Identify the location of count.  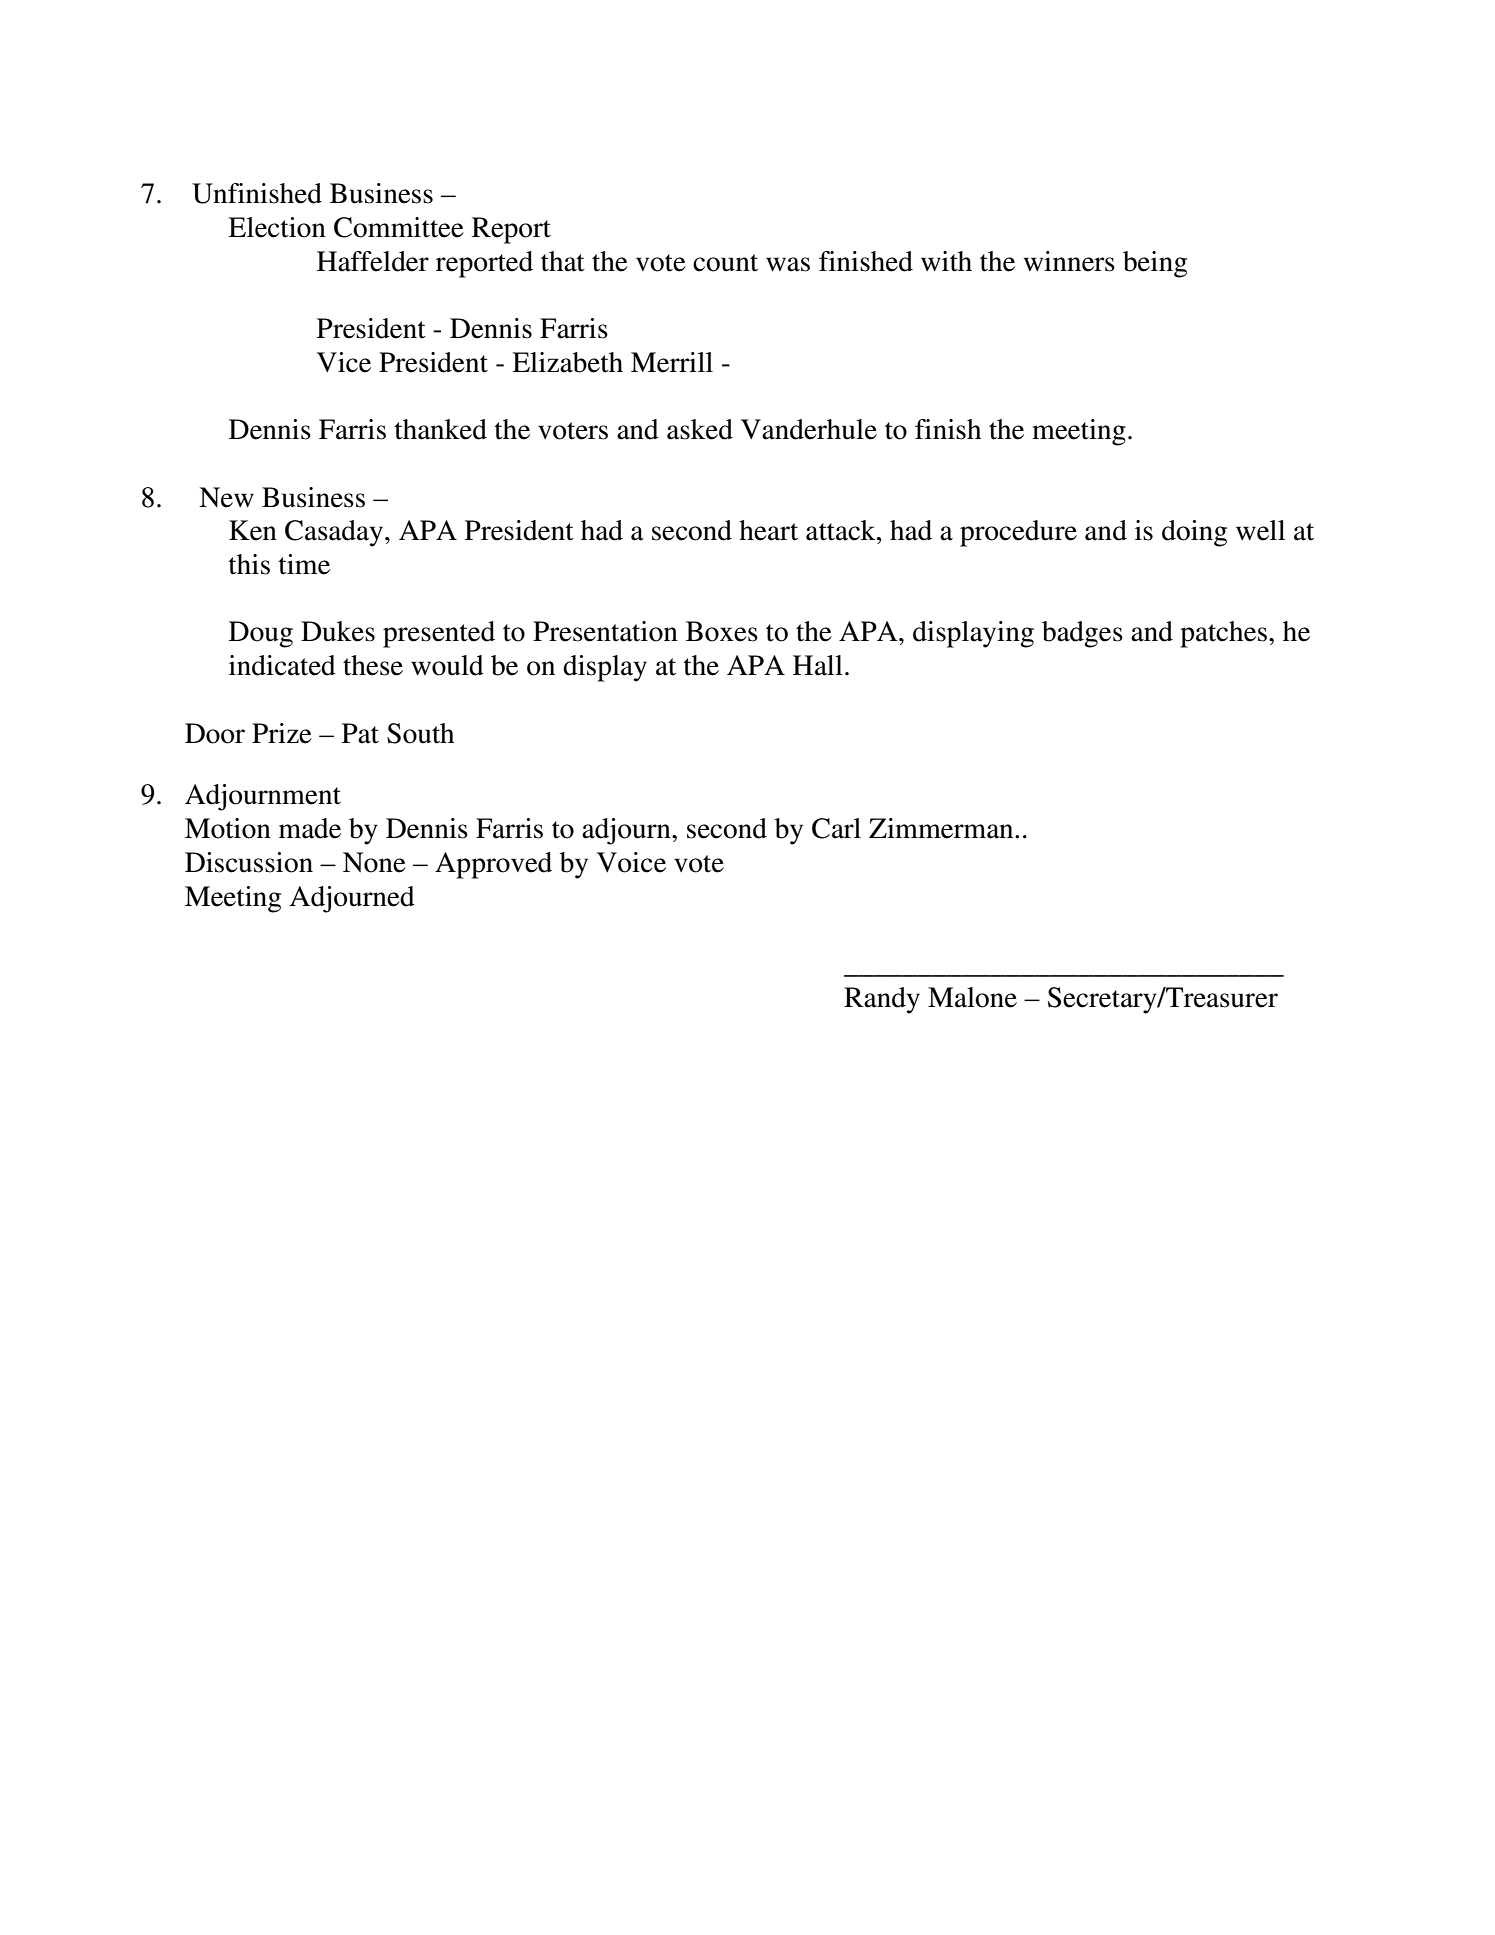
(725, 263).
